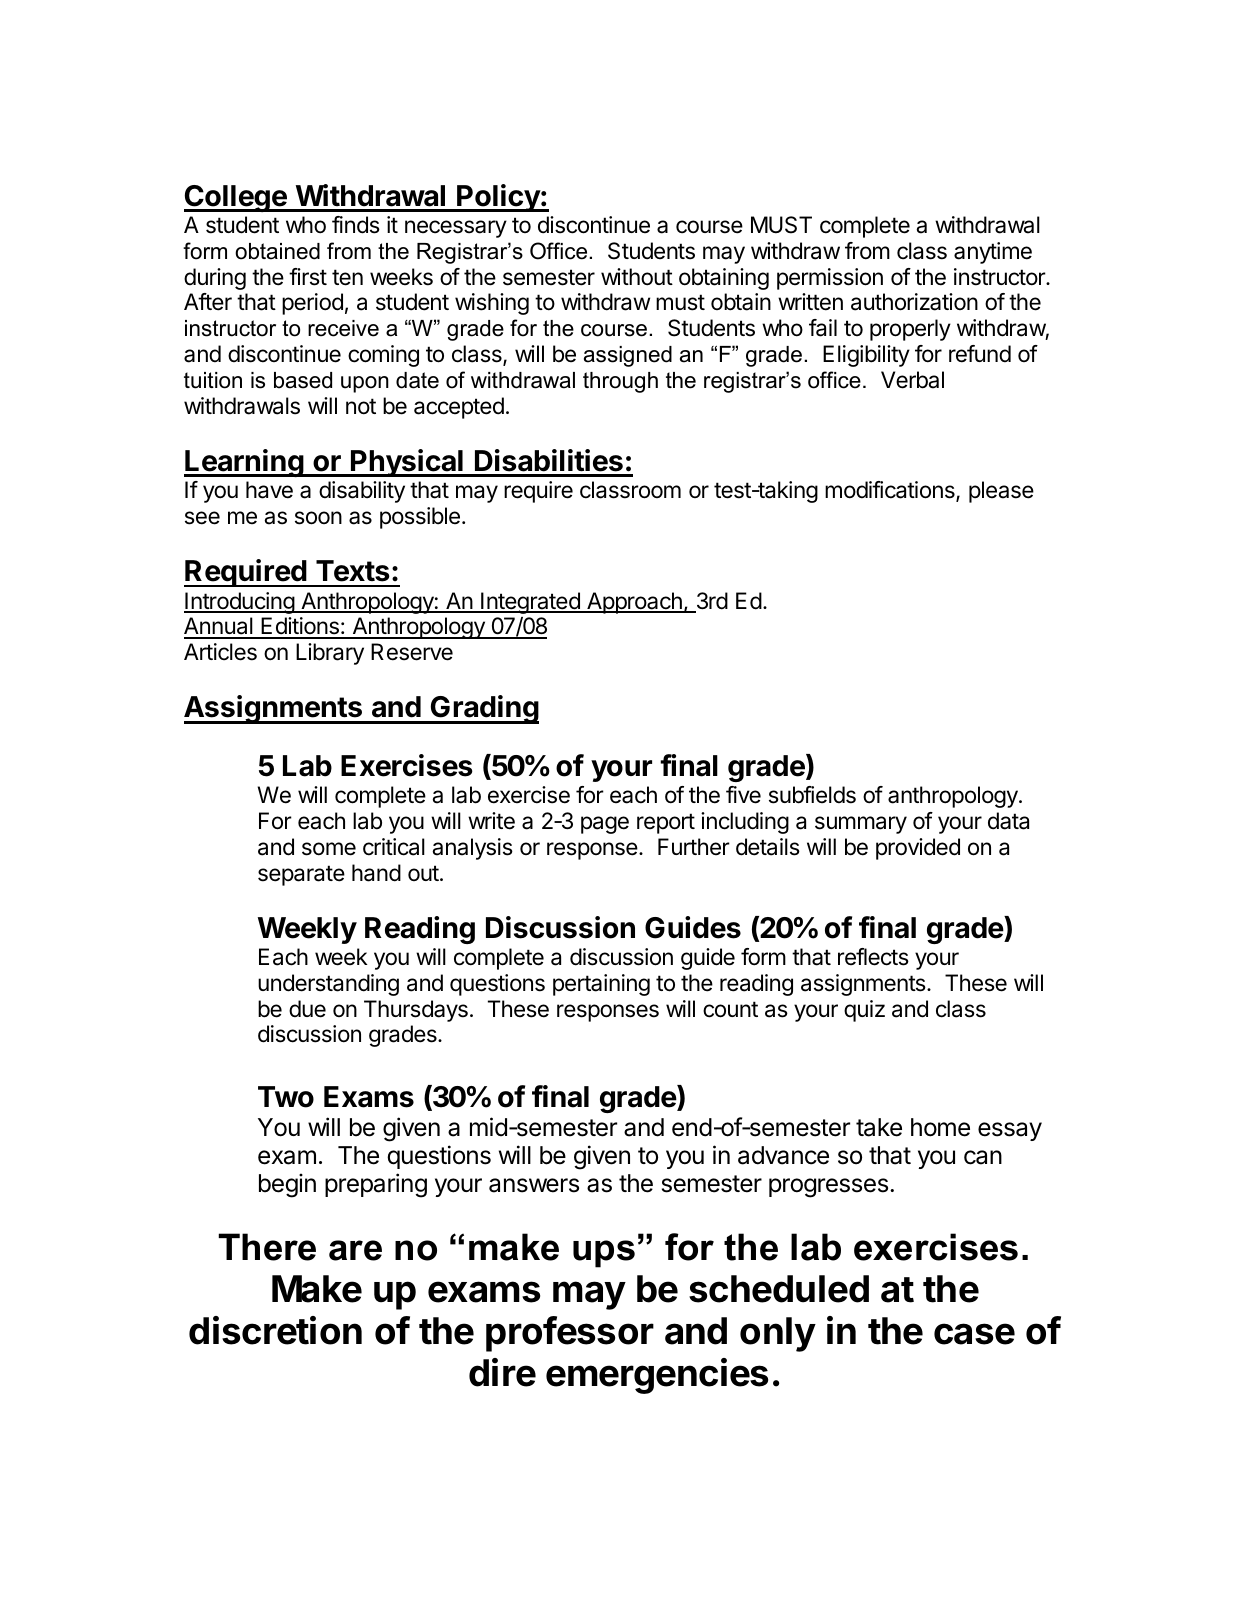 The width and height of the screenshot is (1249, 1616). What do you see at coordinates (275, 1330) in the screenshot?
I see `discretion` at bounding box center [275, 1330].
